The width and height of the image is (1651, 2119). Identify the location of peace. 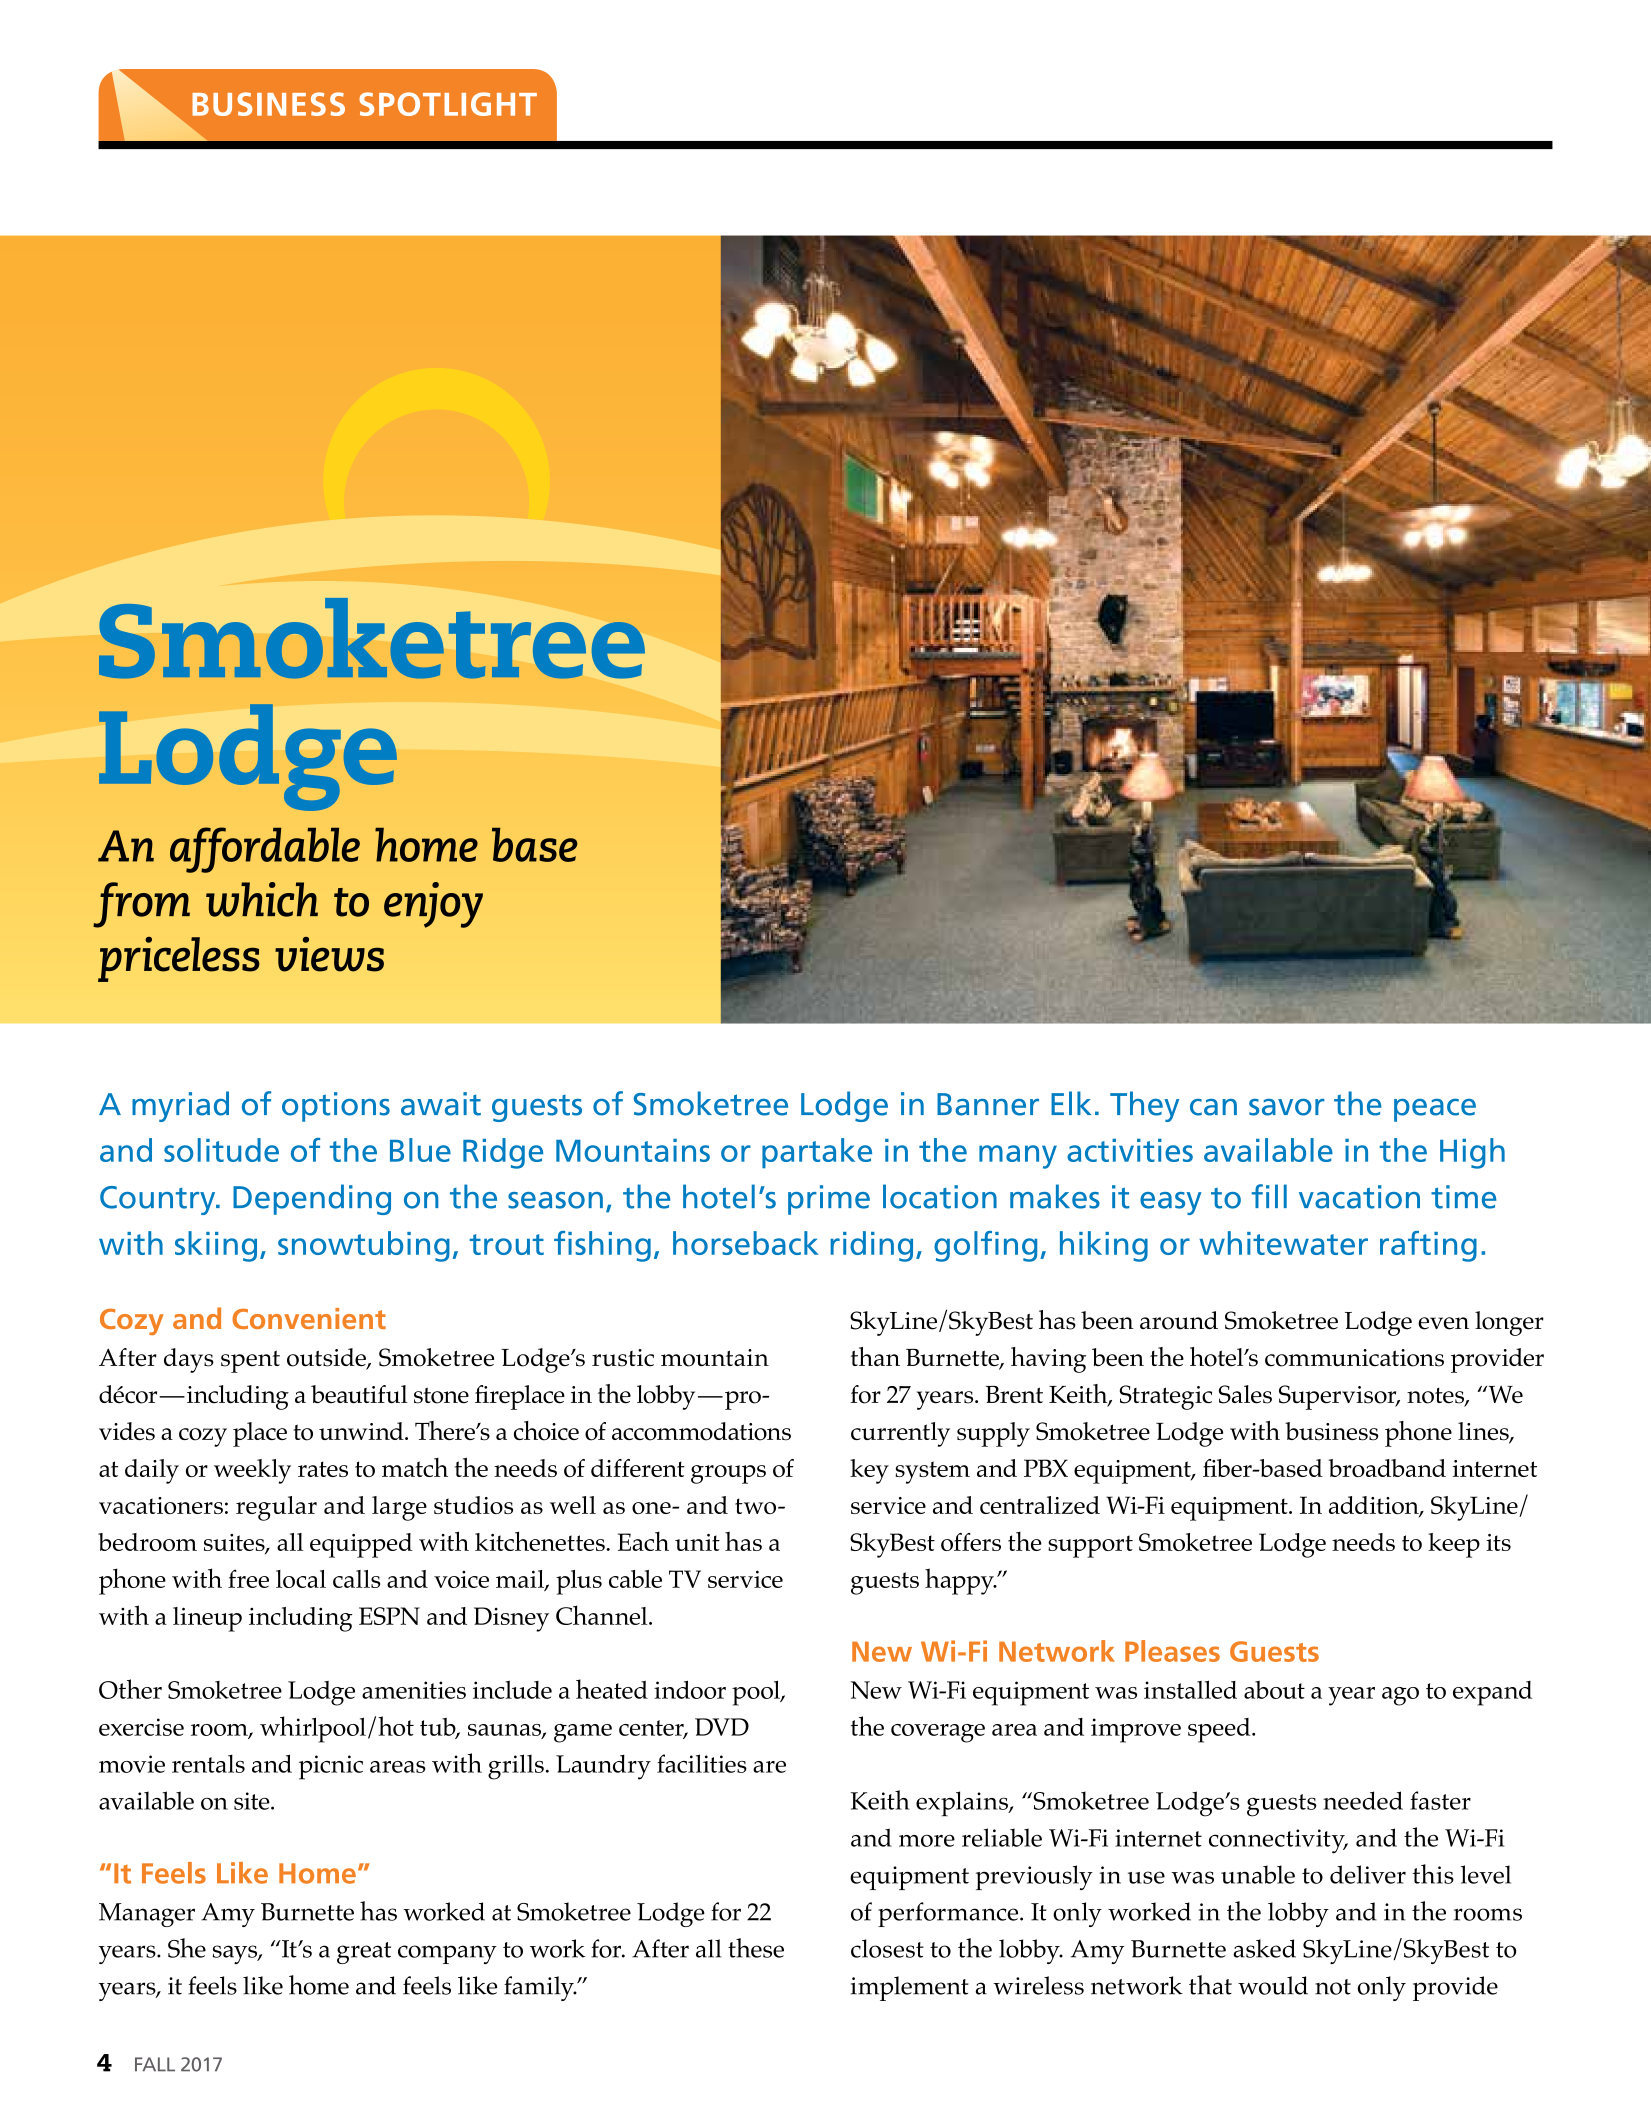
(1435, 1110).
